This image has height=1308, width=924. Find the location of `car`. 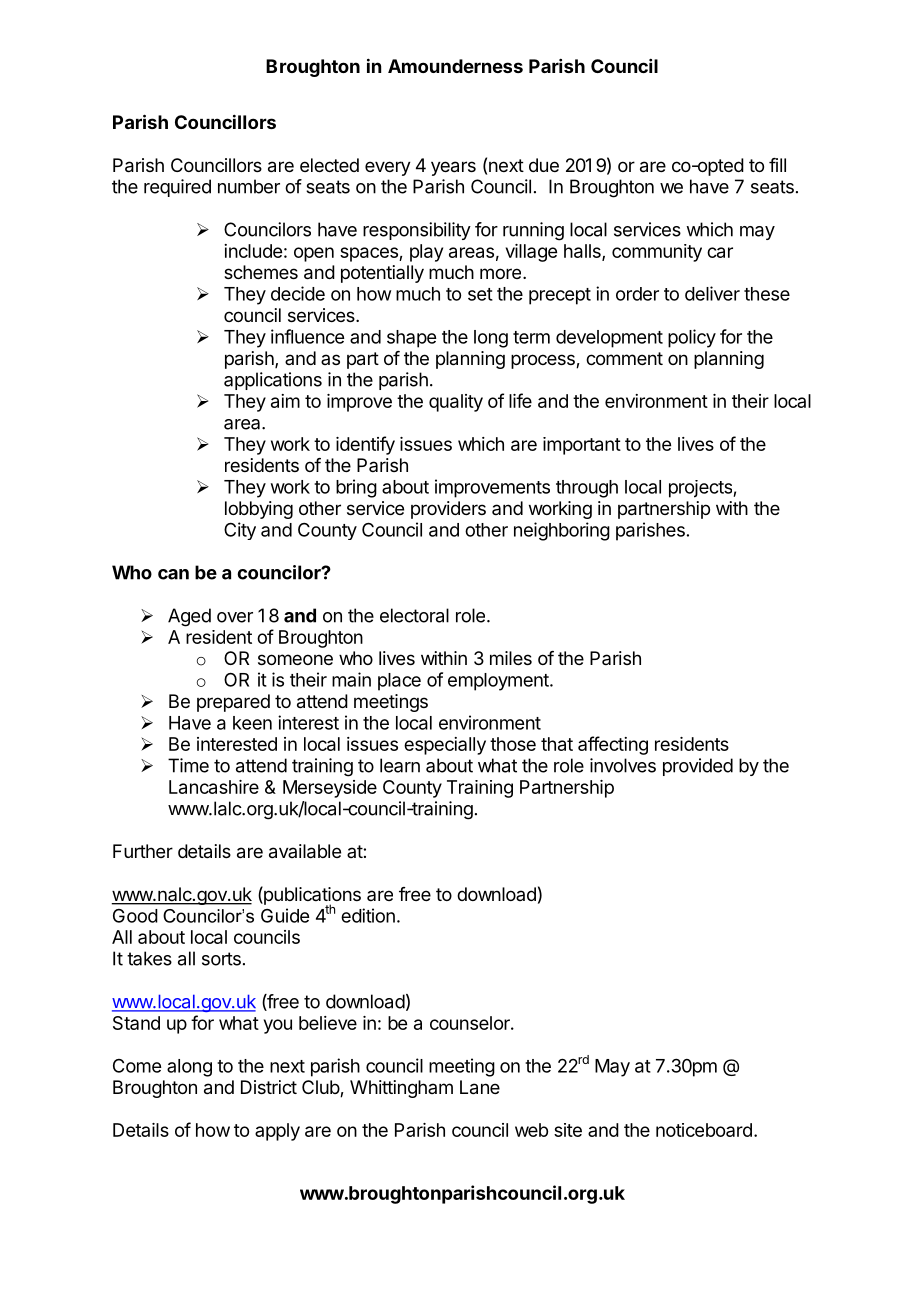

car is located at coordinates (720, 252).
